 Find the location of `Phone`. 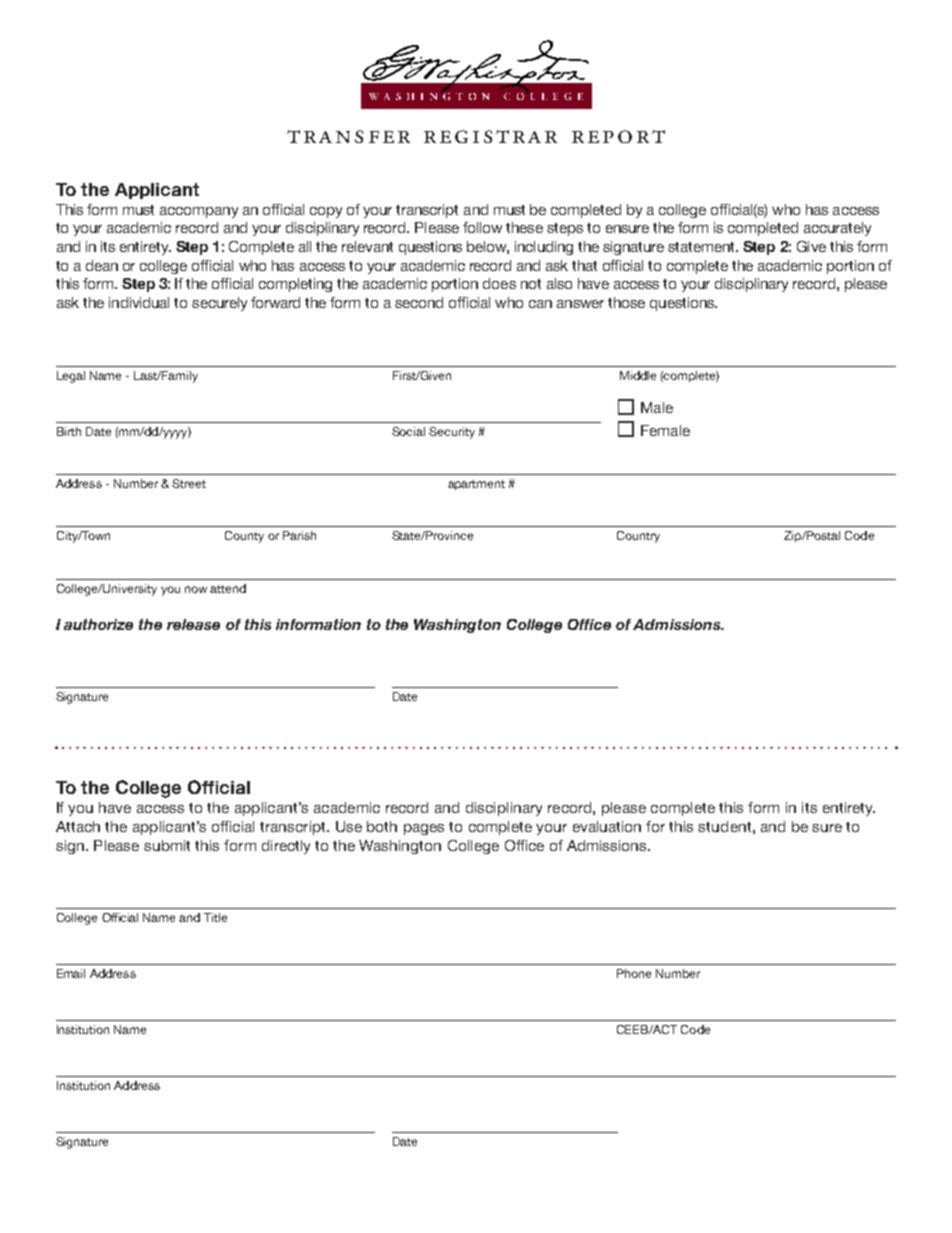

Phone is located at coordinates (634, 973).
